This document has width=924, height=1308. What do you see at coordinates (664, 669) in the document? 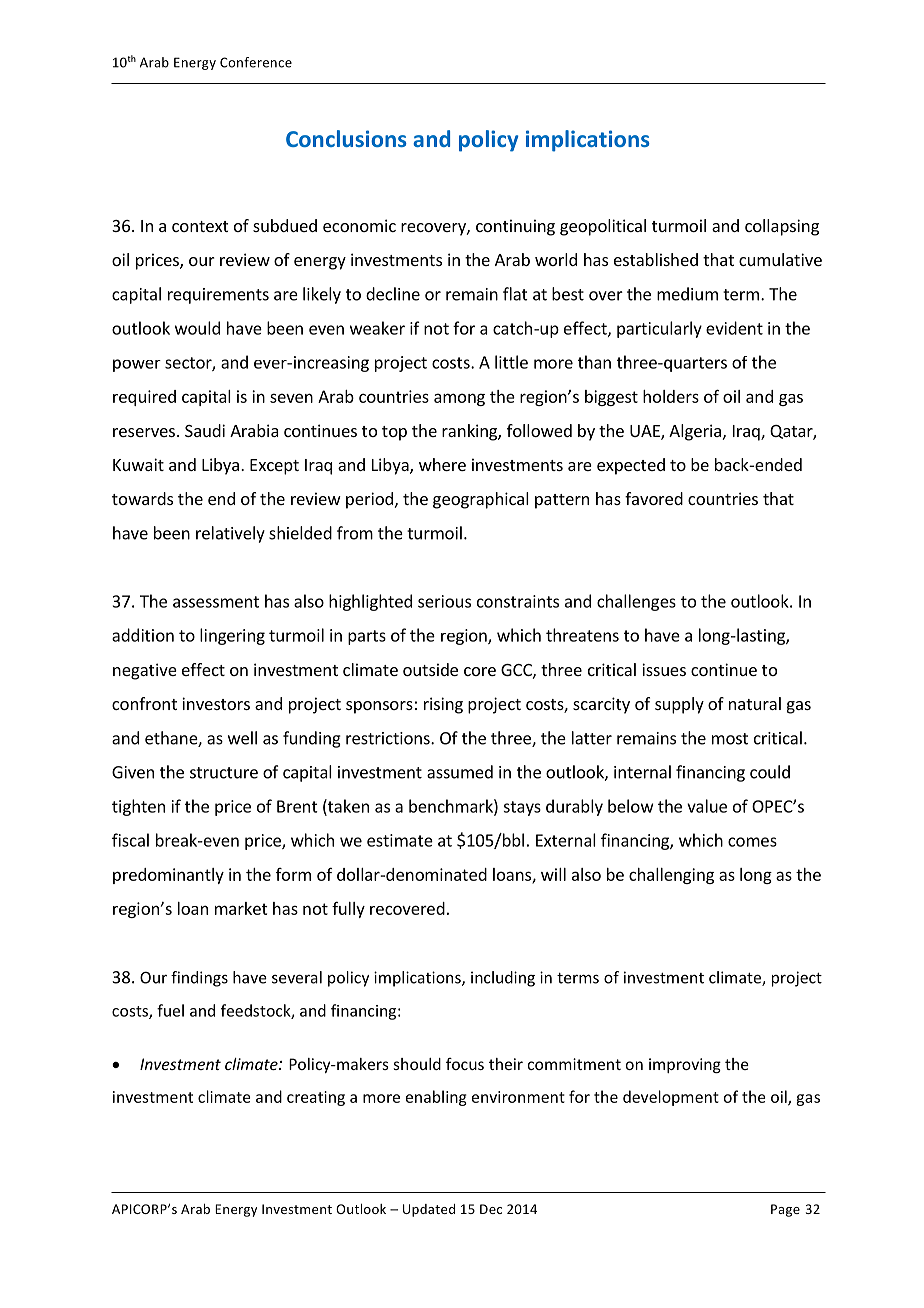
I see `issues` at bounding box center [664, 669].
